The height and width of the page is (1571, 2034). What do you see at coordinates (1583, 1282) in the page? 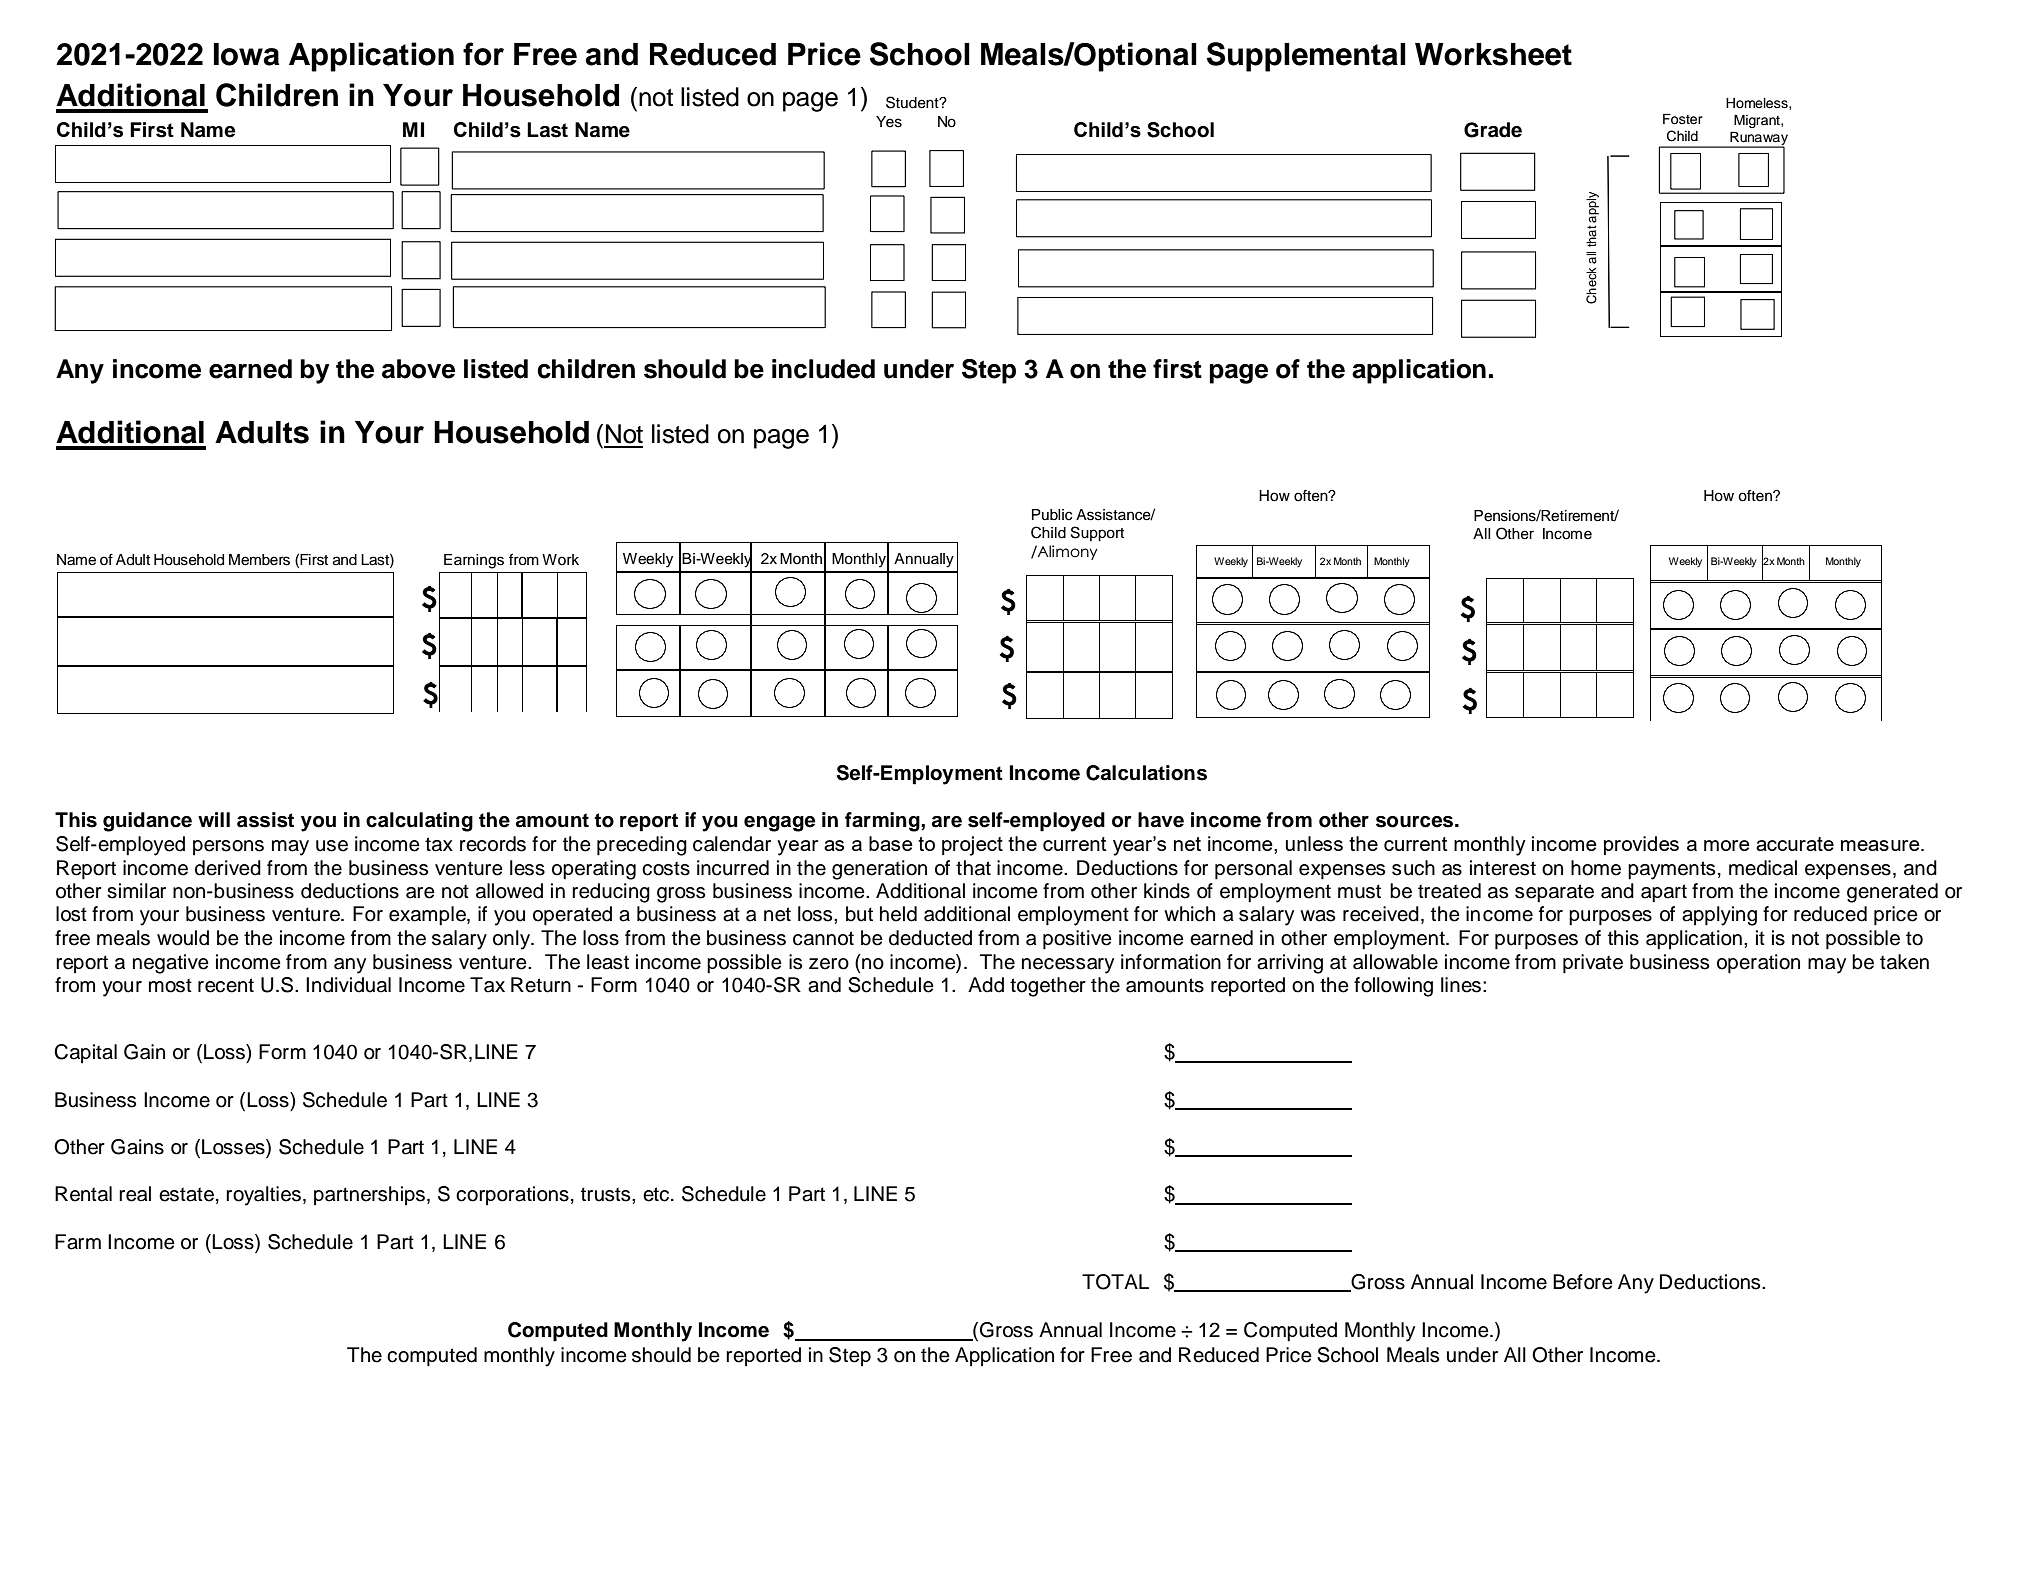
I see `Before` at bounding box center [1583, 1282].
